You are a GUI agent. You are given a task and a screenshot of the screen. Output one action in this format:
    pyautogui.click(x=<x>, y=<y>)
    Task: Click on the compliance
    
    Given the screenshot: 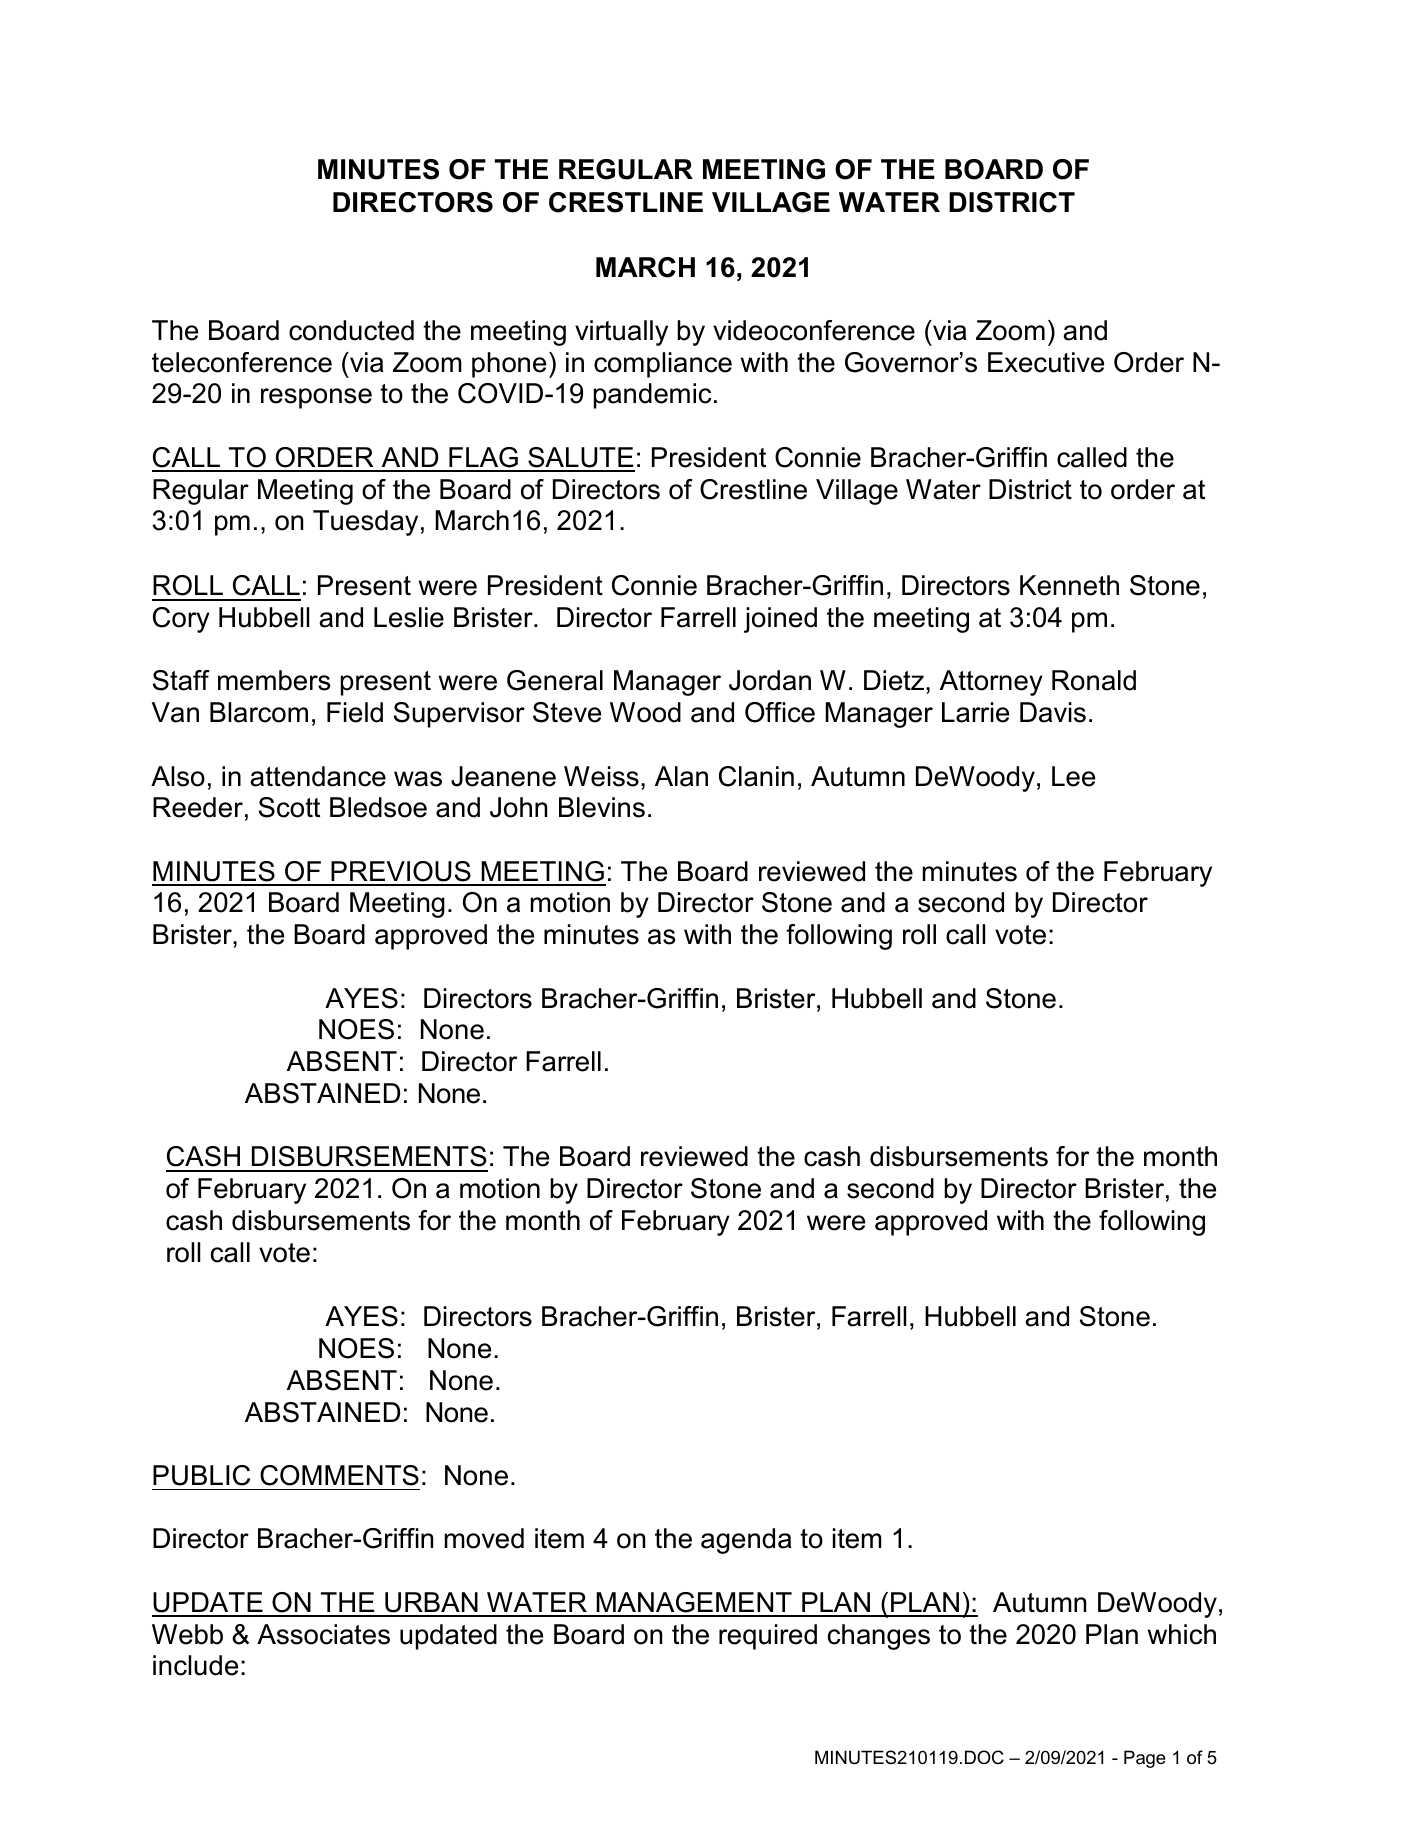 What is the action you would take?
    pyautogui.click(x=663, y=365)
